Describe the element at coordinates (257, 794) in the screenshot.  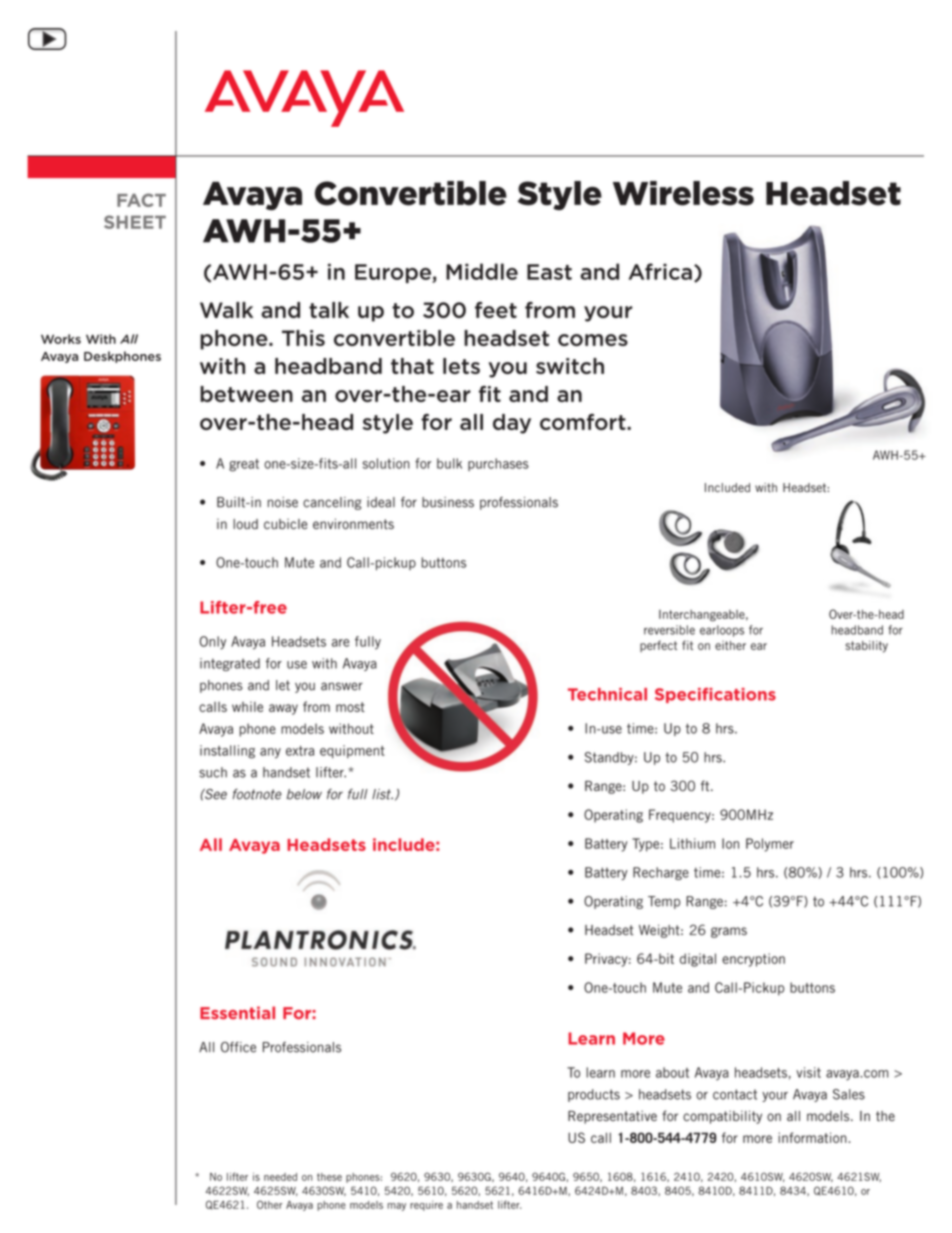
I see `footnote` at that location.
